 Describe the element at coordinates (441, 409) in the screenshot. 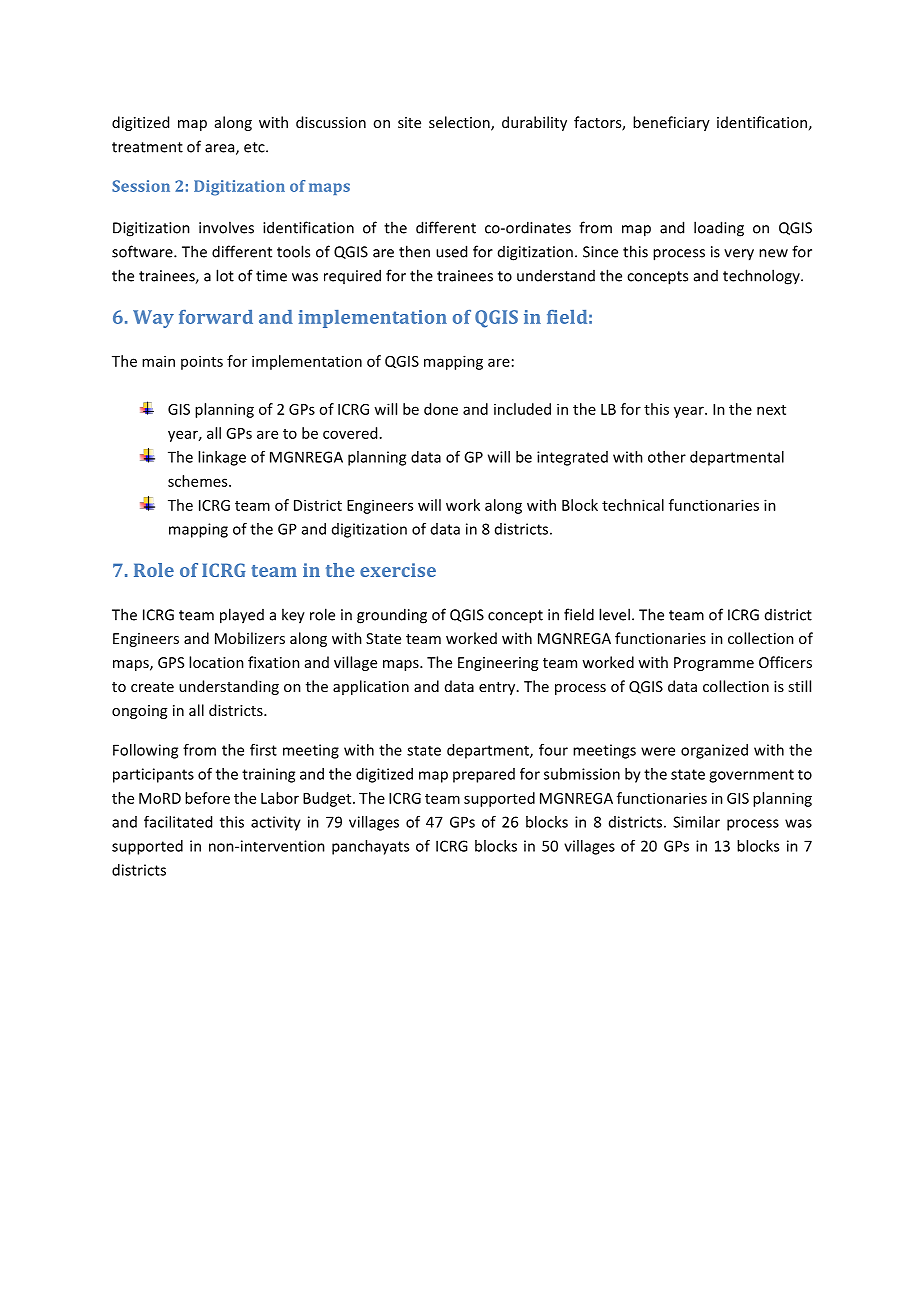

I see `done` at that location.
